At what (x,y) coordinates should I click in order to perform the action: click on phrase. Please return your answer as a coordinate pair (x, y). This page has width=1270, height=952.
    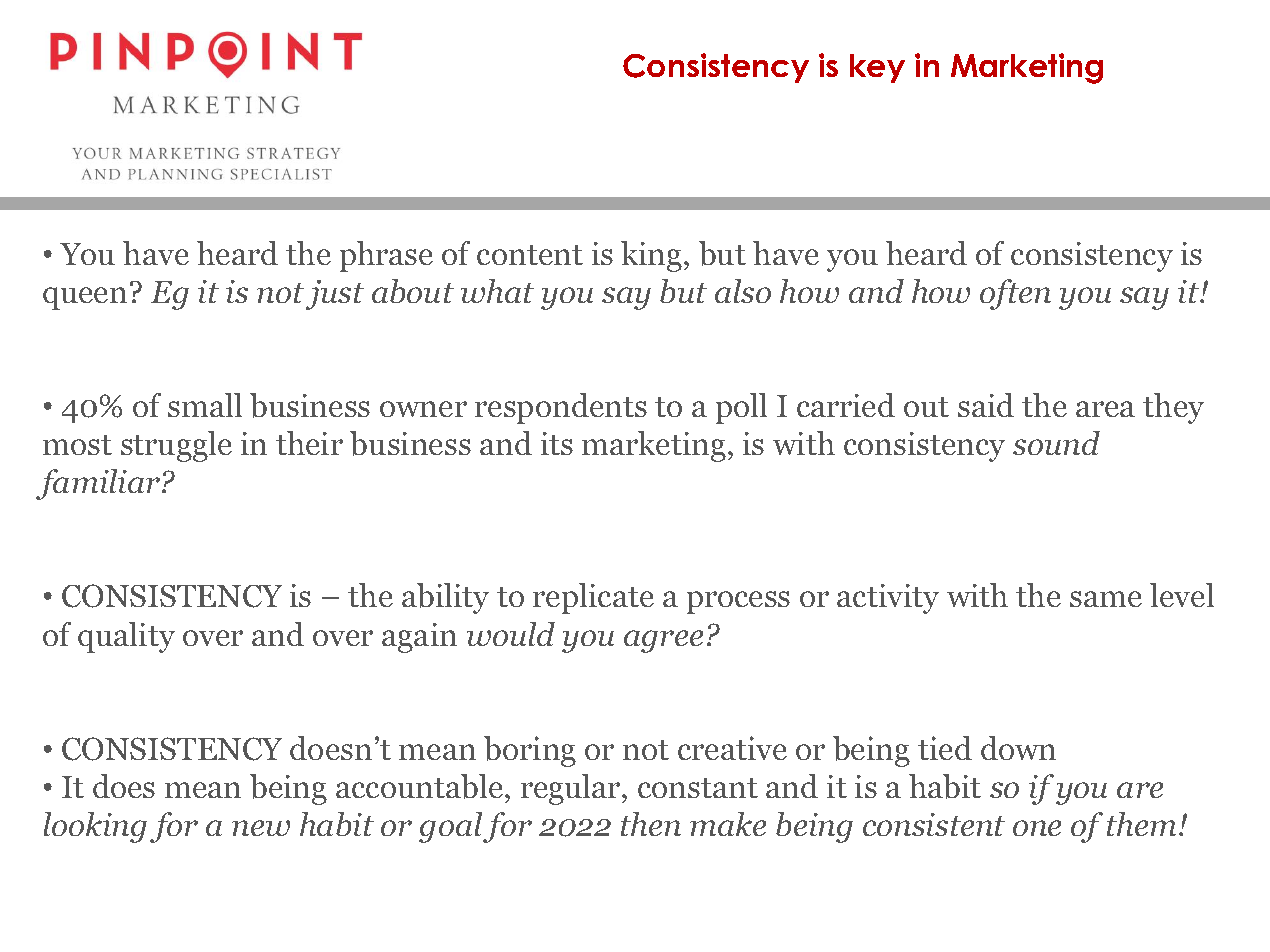
    Looking at the image, I should click on (386, 256).
